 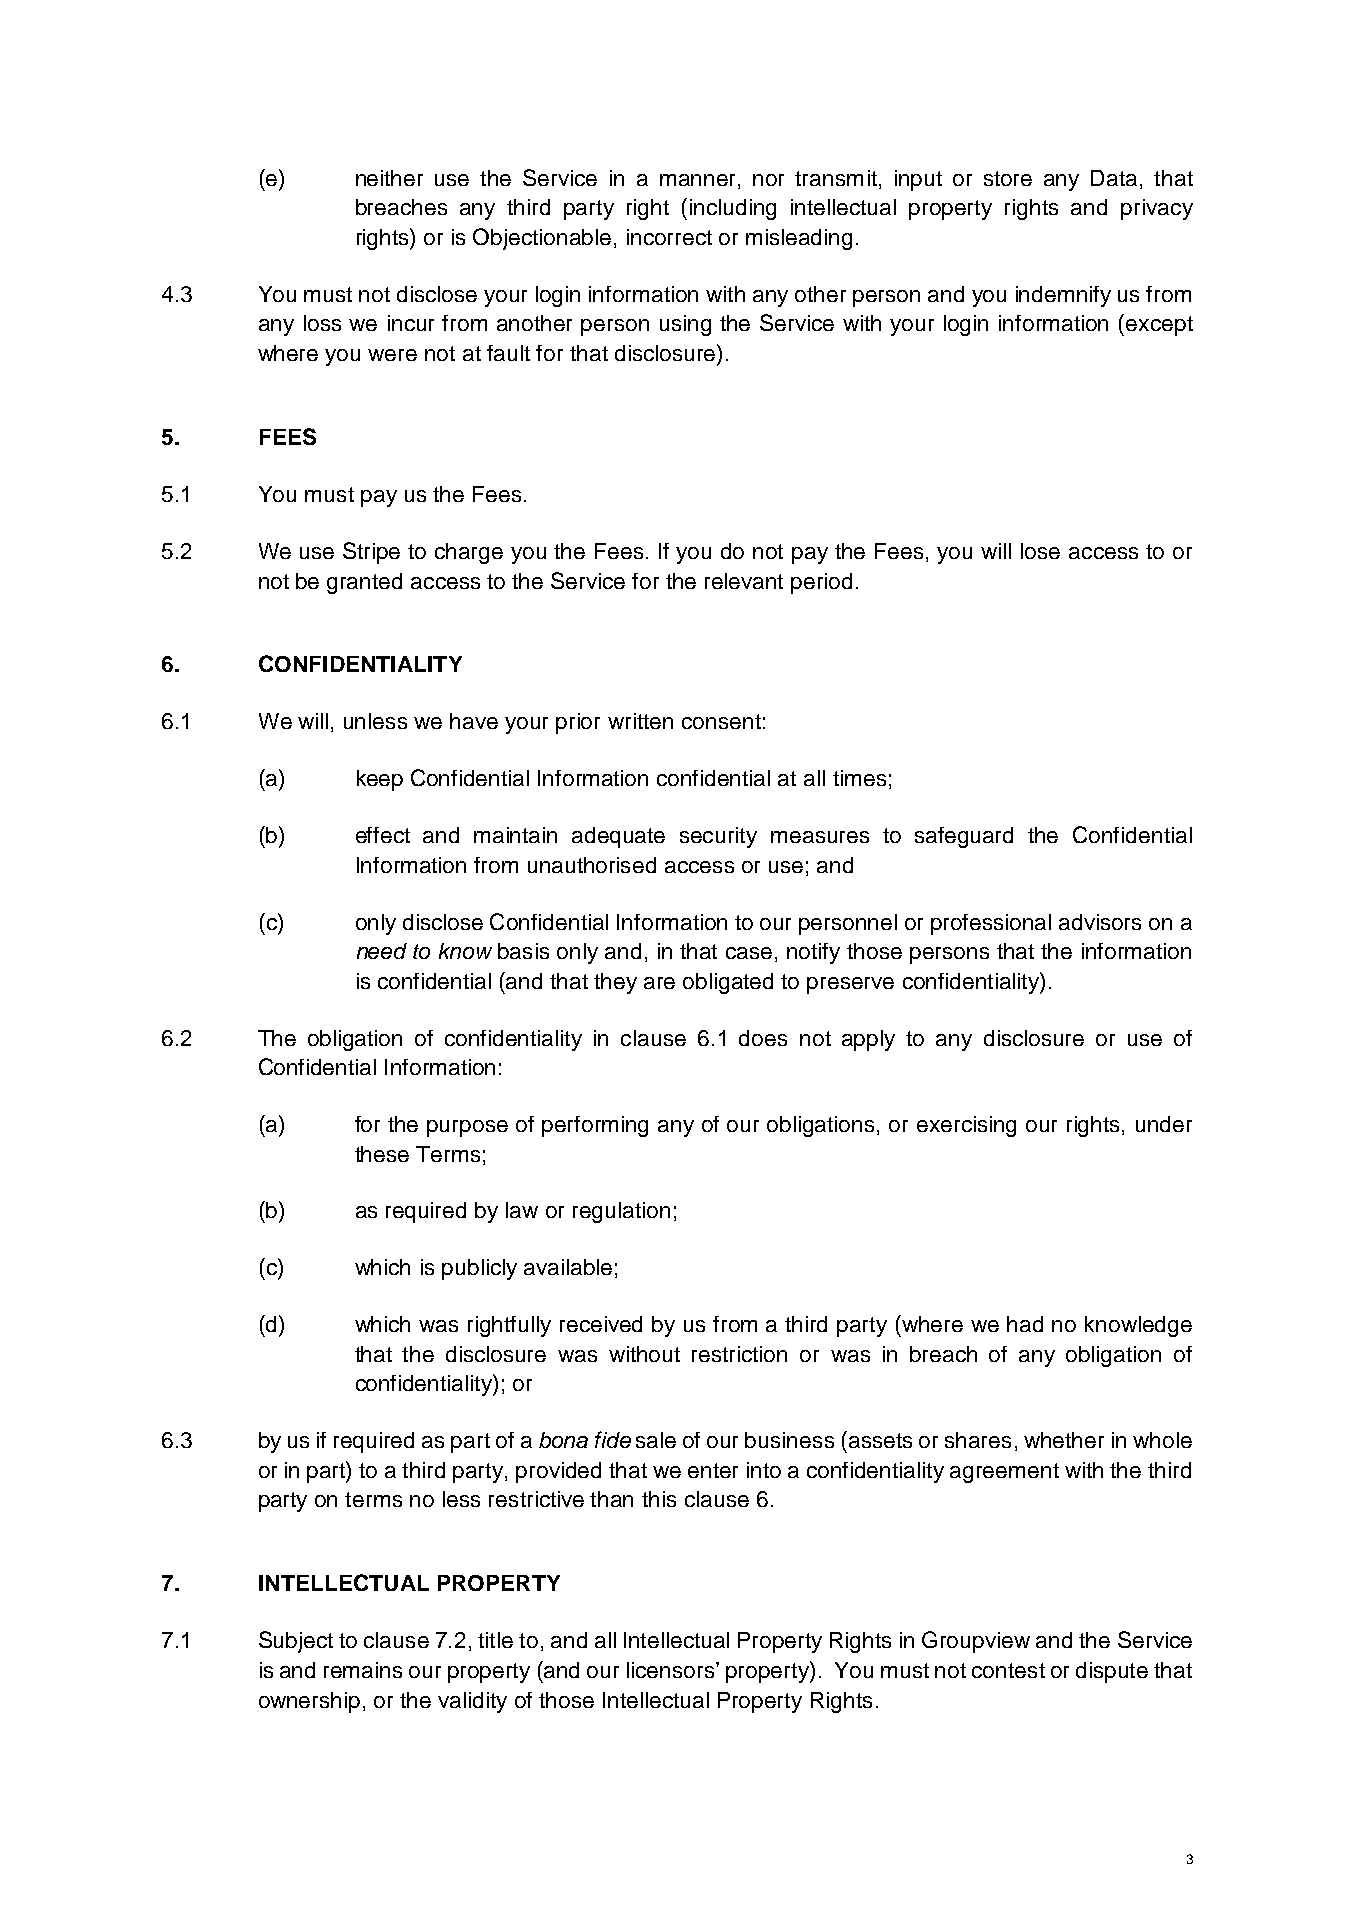 I want to click on case, so click(x=749, y=953).
